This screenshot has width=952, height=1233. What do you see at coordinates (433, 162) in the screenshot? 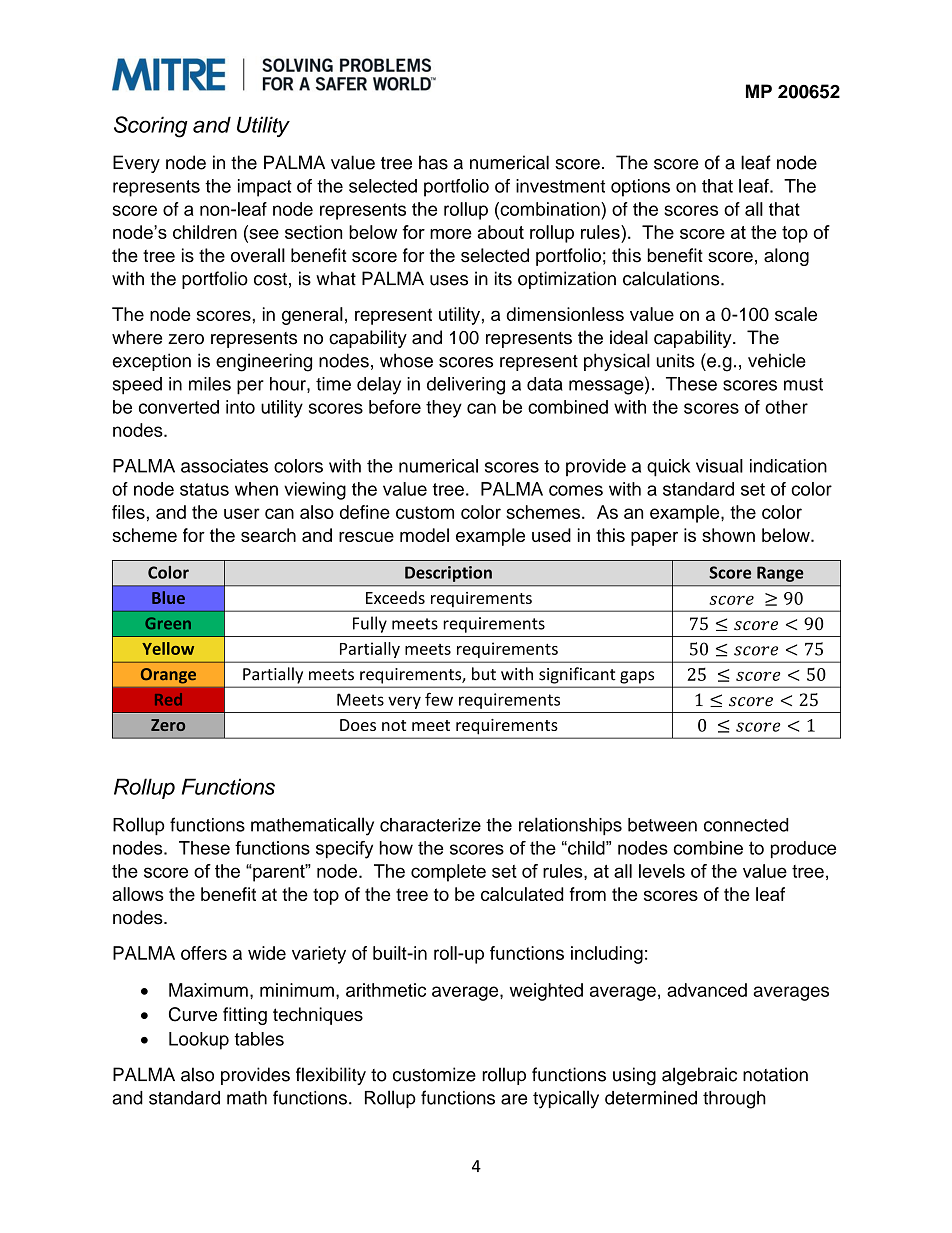
I see `has` at bounding box center [433, 162].
